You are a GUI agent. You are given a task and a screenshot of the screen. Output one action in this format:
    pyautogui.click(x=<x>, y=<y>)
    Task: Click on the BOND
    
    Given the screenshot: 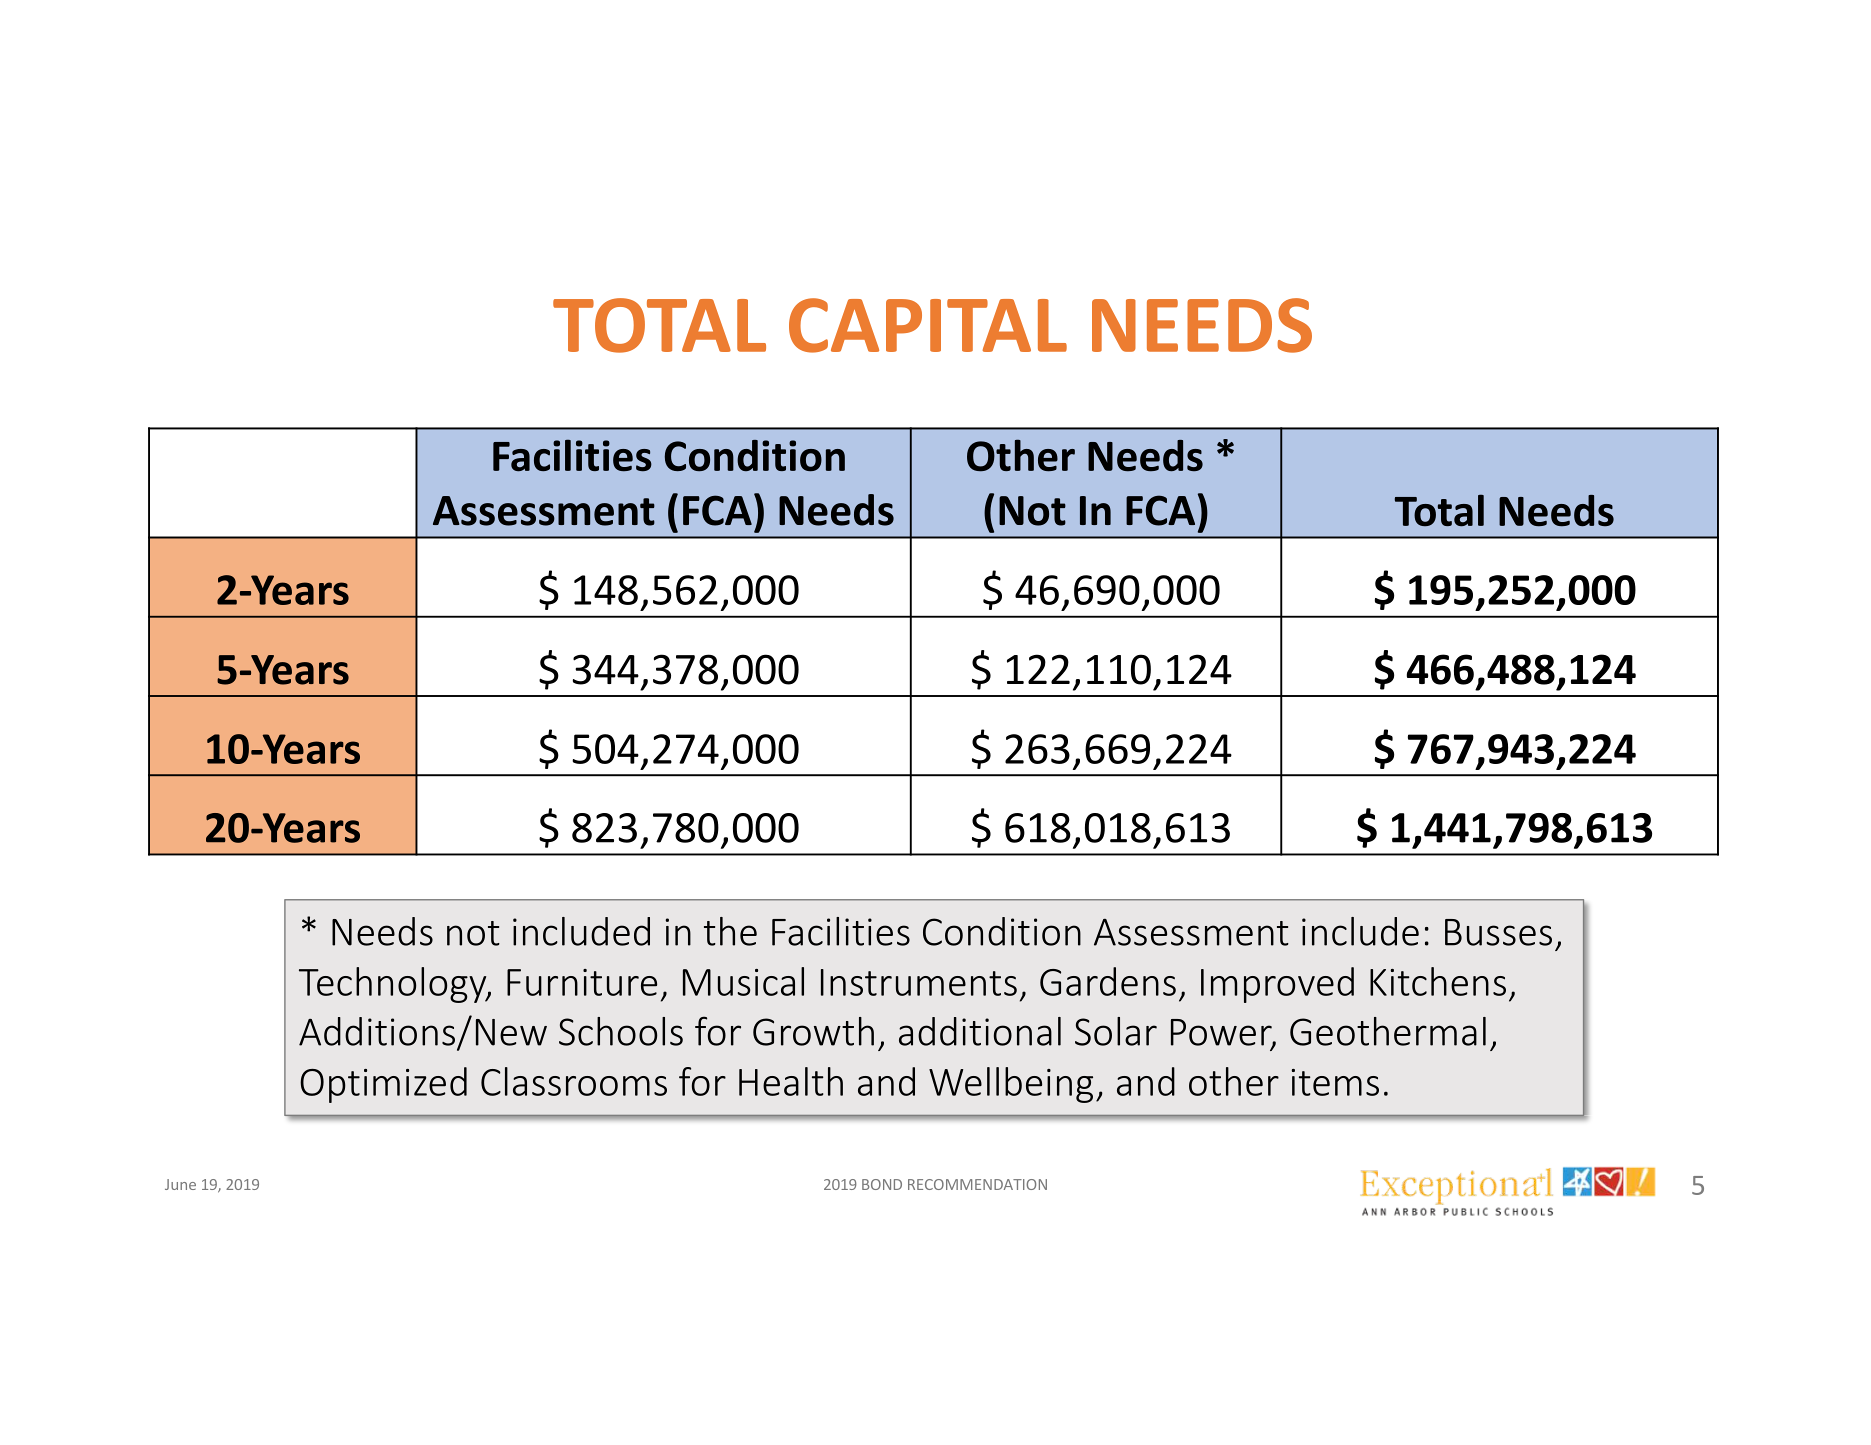 What is the action you would take?
    pyautogui.click(x=882, y=1184)
